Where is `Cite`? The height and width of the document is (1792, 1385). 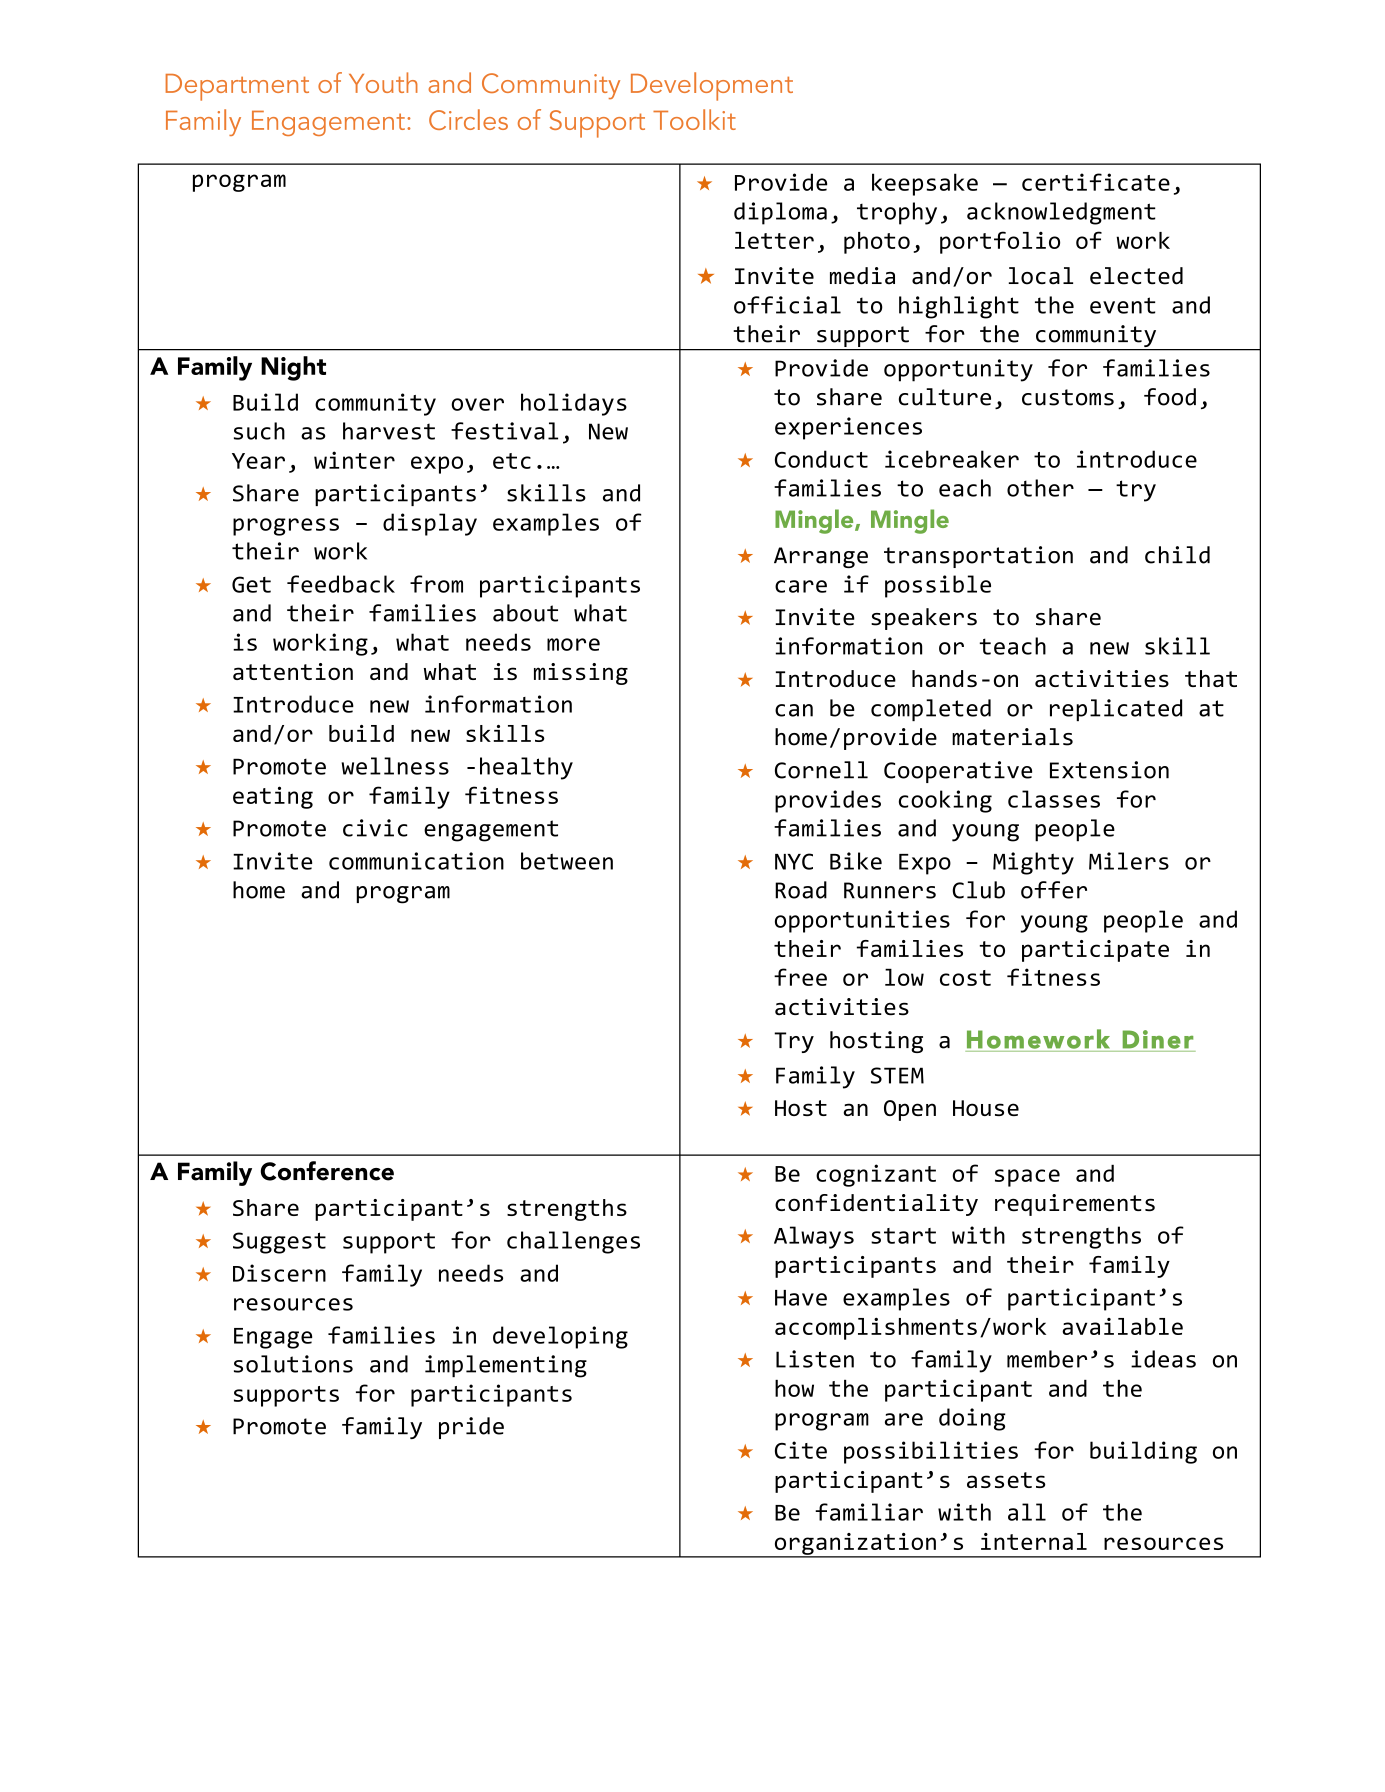
Cite is located at coordinates (801, 1450).
